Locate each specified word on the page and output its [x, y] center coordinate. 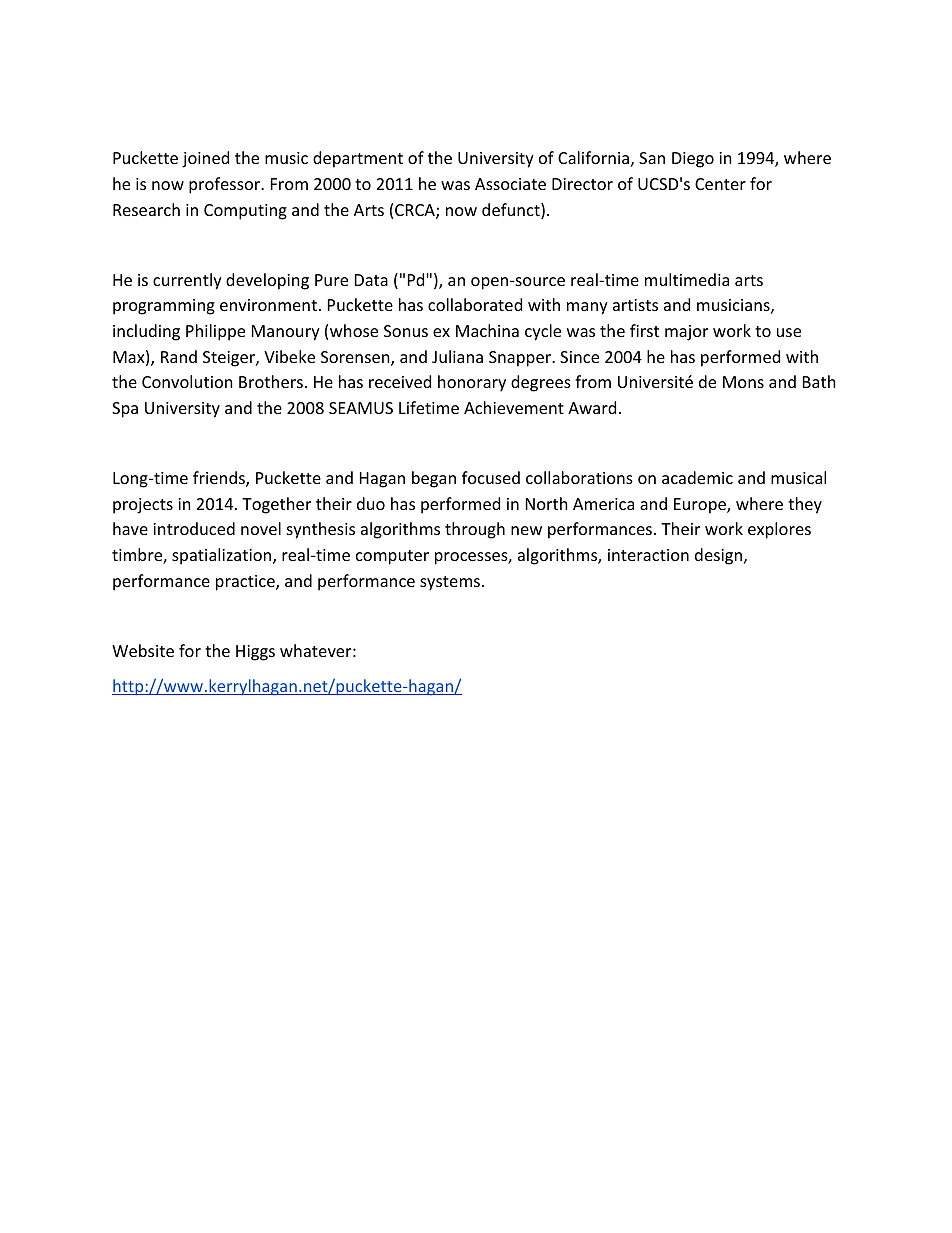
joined [205, 159]
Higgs [255, 653]
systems [450, 583]
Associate [510, 184]
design [718, 556]
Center [720, 184]
